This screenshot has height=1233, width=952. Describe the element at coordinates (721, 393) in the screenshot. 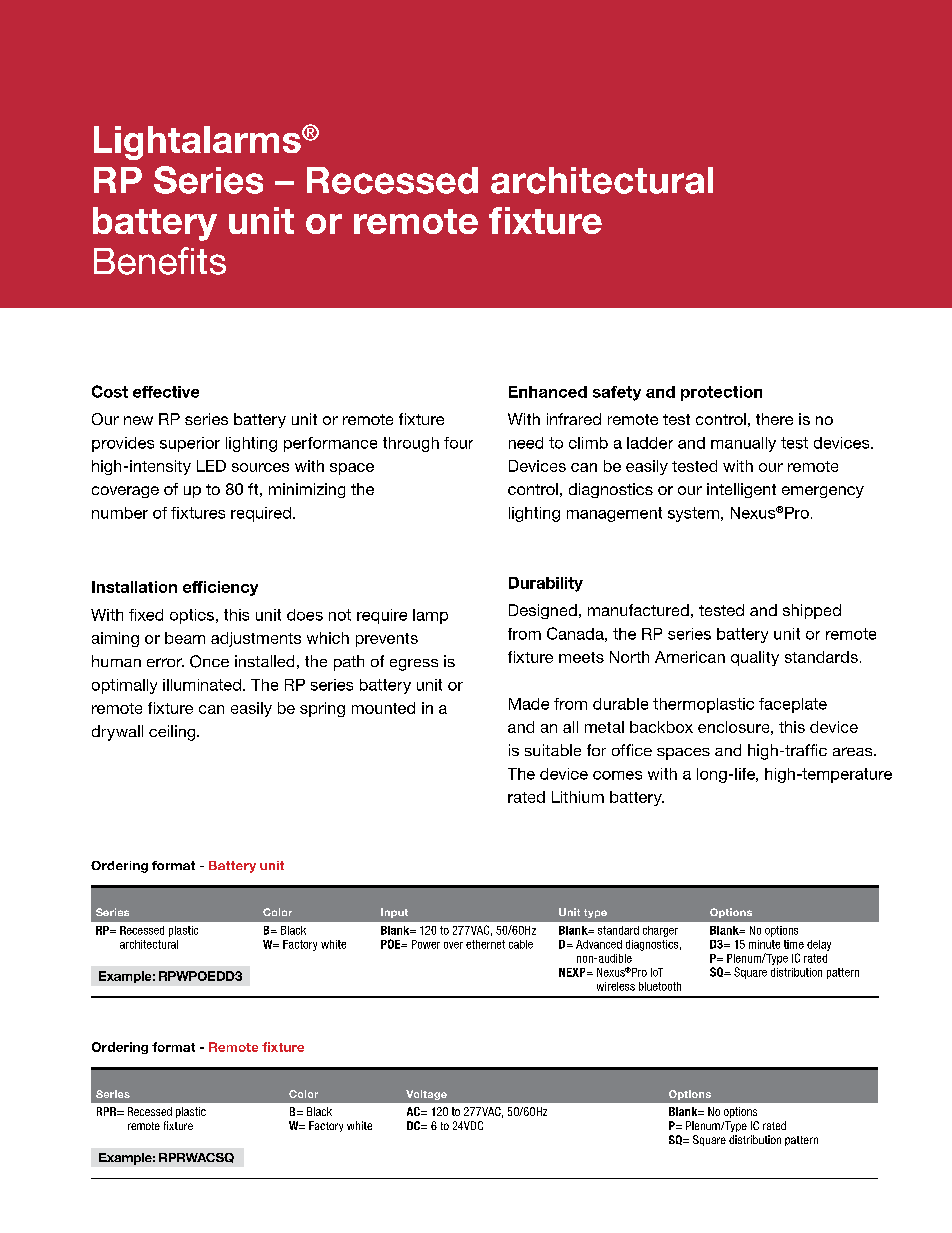

I see `protection` at that location.
